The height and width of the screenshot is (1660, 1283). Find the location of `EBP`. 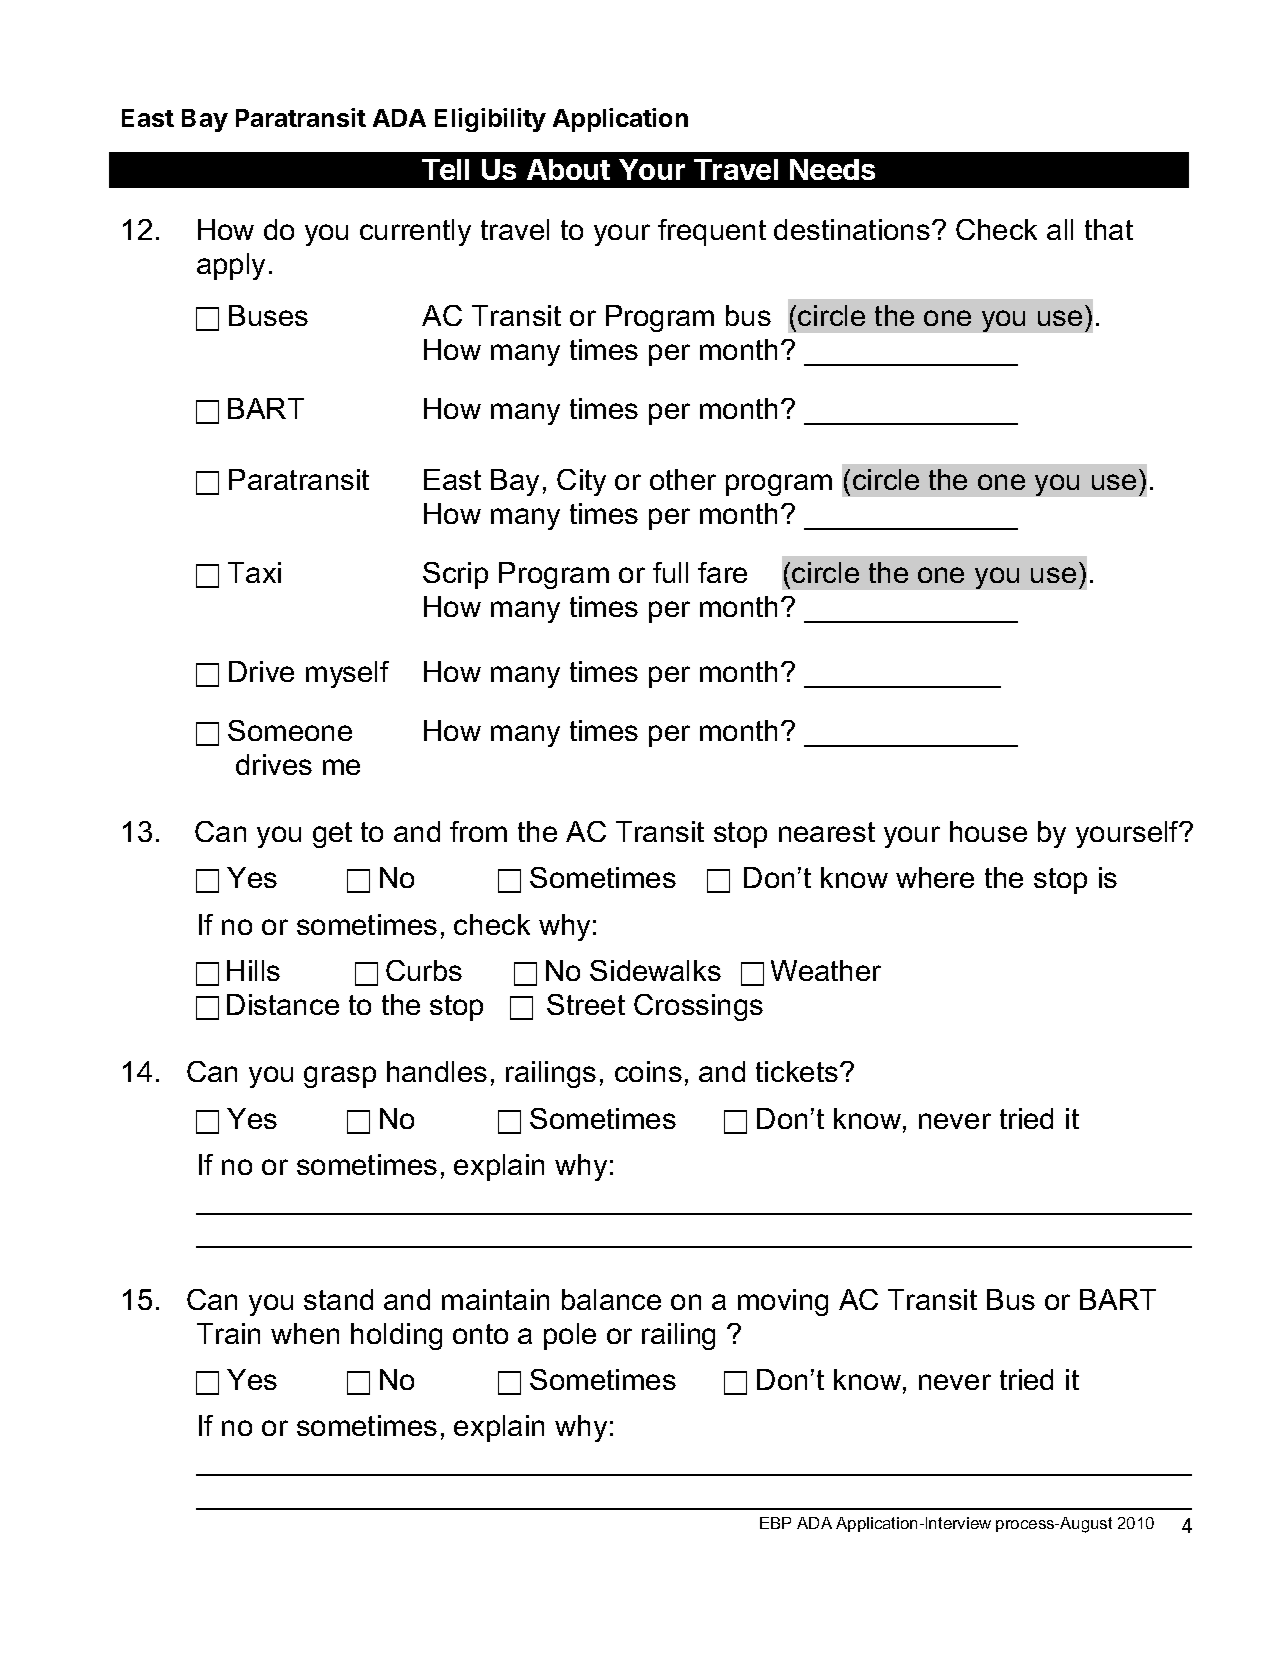

EBP is located at coordinates (775, 1523).
